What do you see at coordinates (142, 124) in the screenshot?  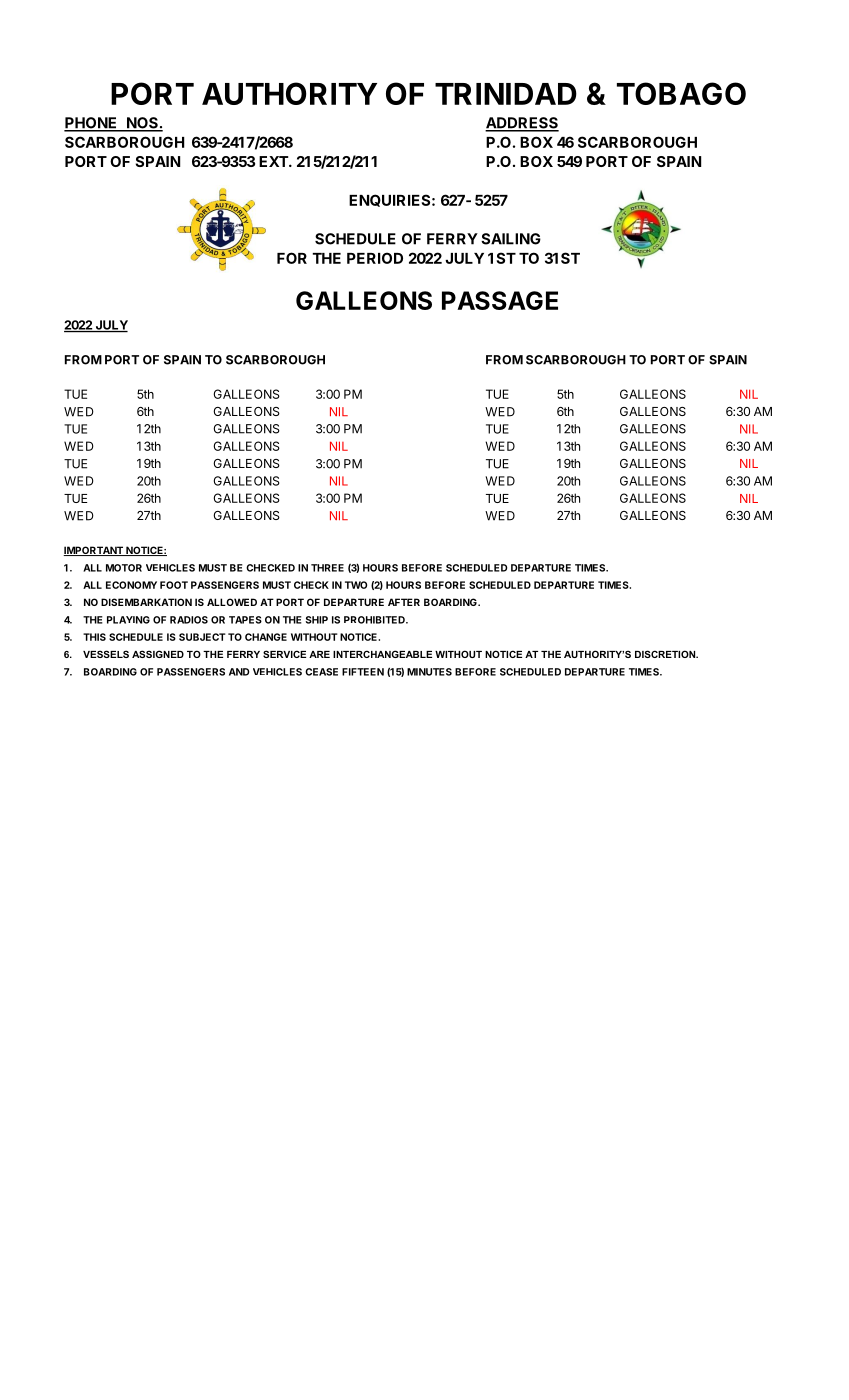 I see `NOS` at bounding box center [142, 124].
